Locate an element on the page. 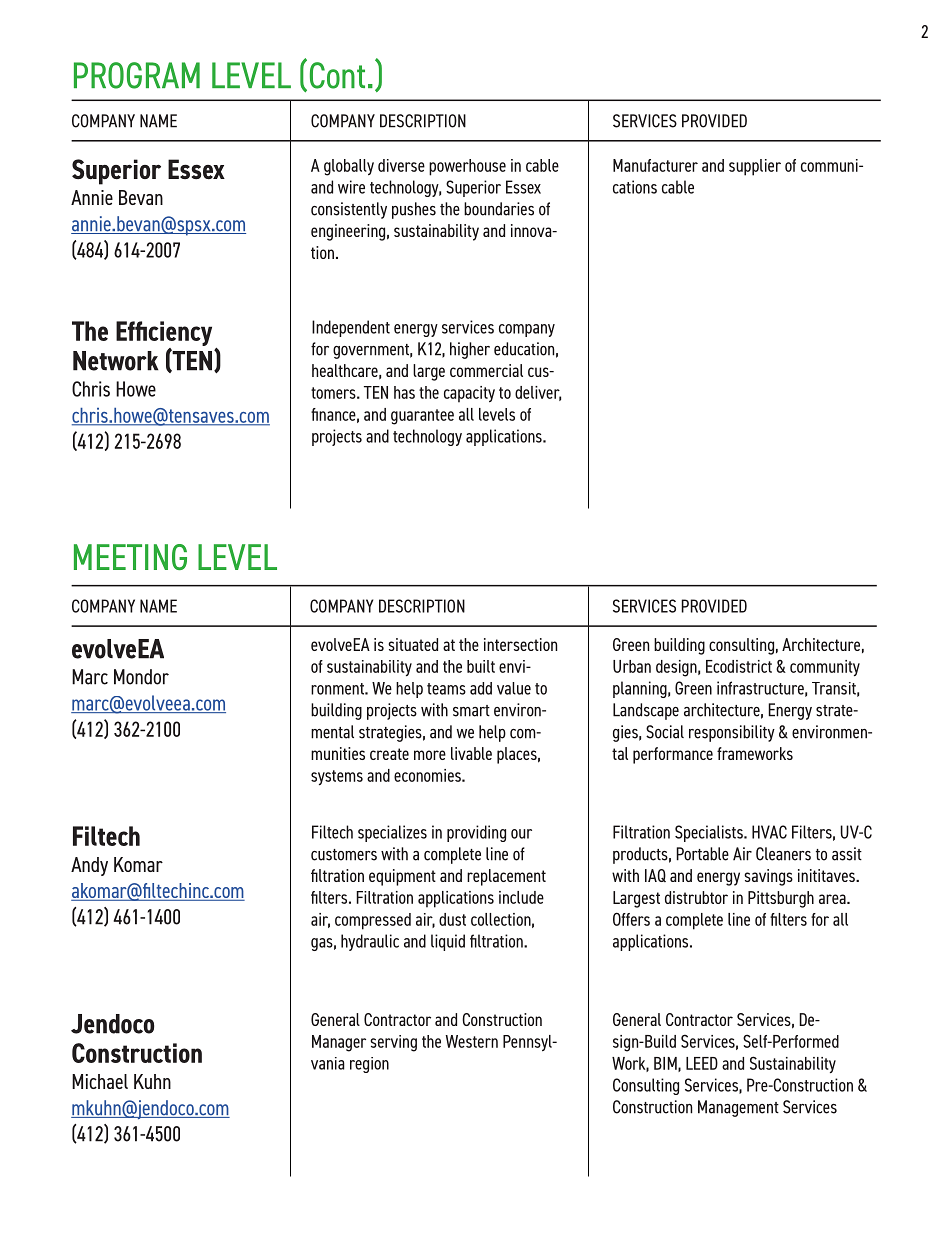 The height and width of the page is (1233, 952). providing is located at coordinates (476, 833).
